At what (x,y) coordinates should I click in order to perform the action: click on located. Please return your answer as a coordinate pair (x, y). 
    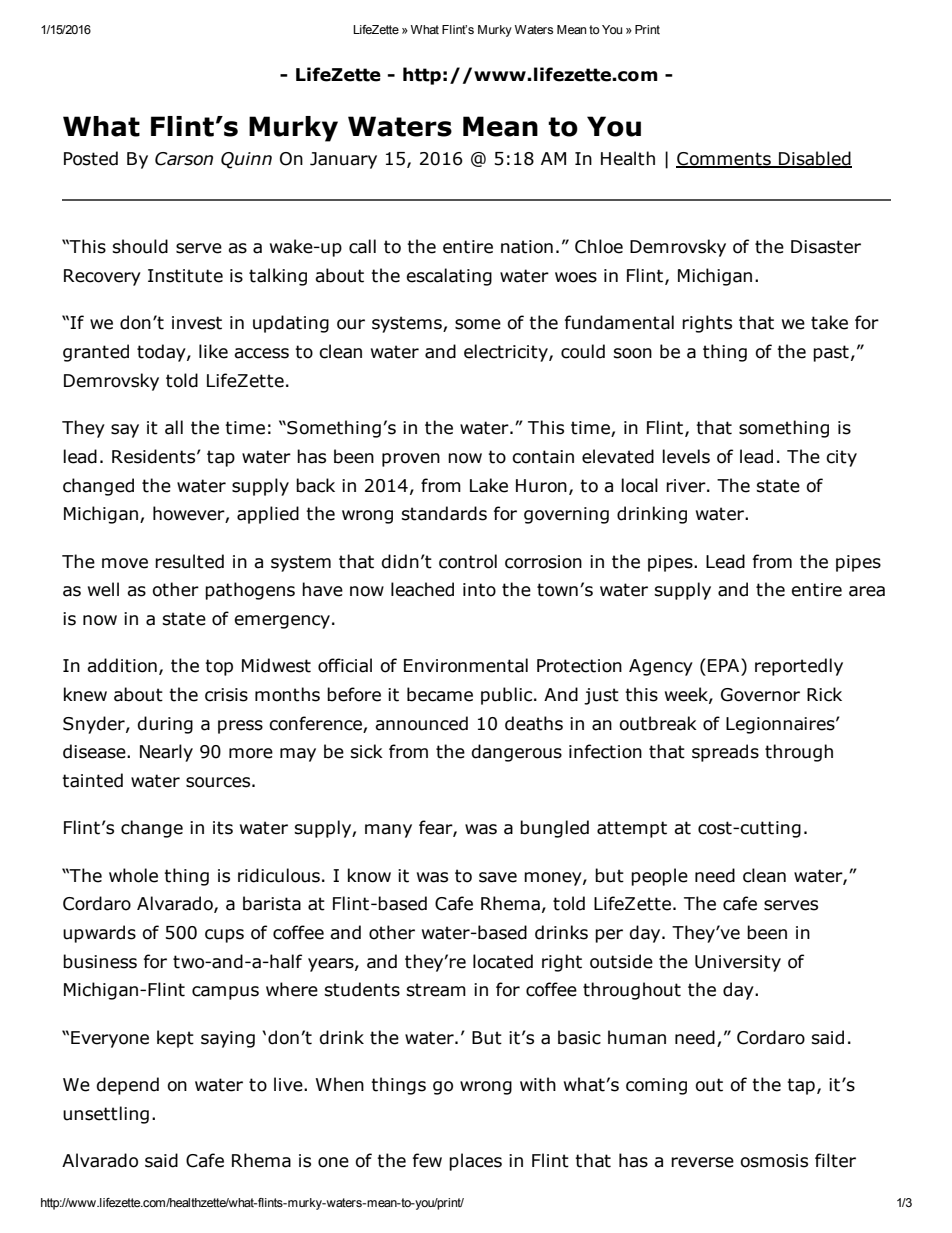
    Looking at the image, I should click on (503, 961).
